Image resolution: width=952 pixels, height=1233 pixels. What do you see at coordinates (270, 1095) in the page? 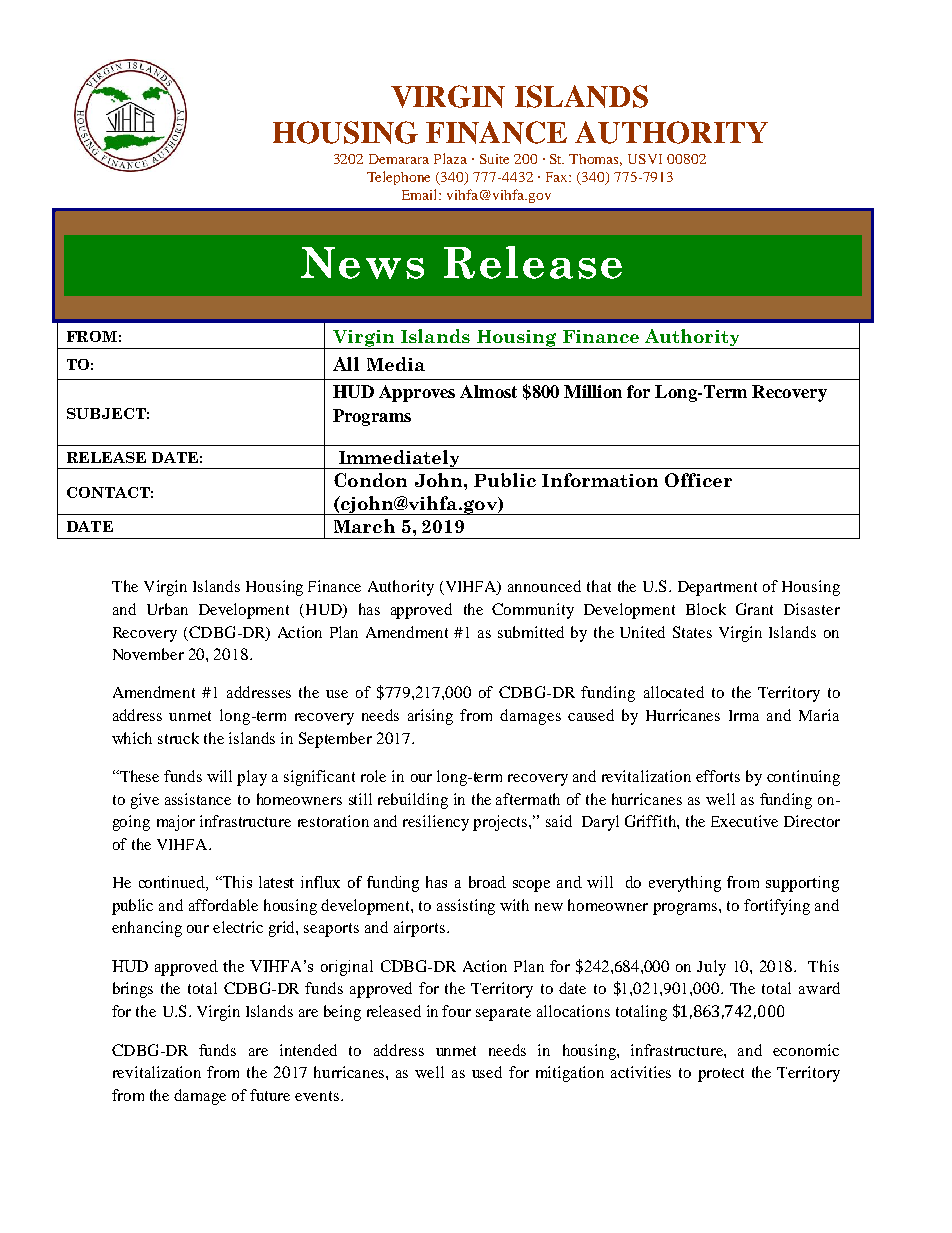
I see `future` at bounding box center [270, 1095].
